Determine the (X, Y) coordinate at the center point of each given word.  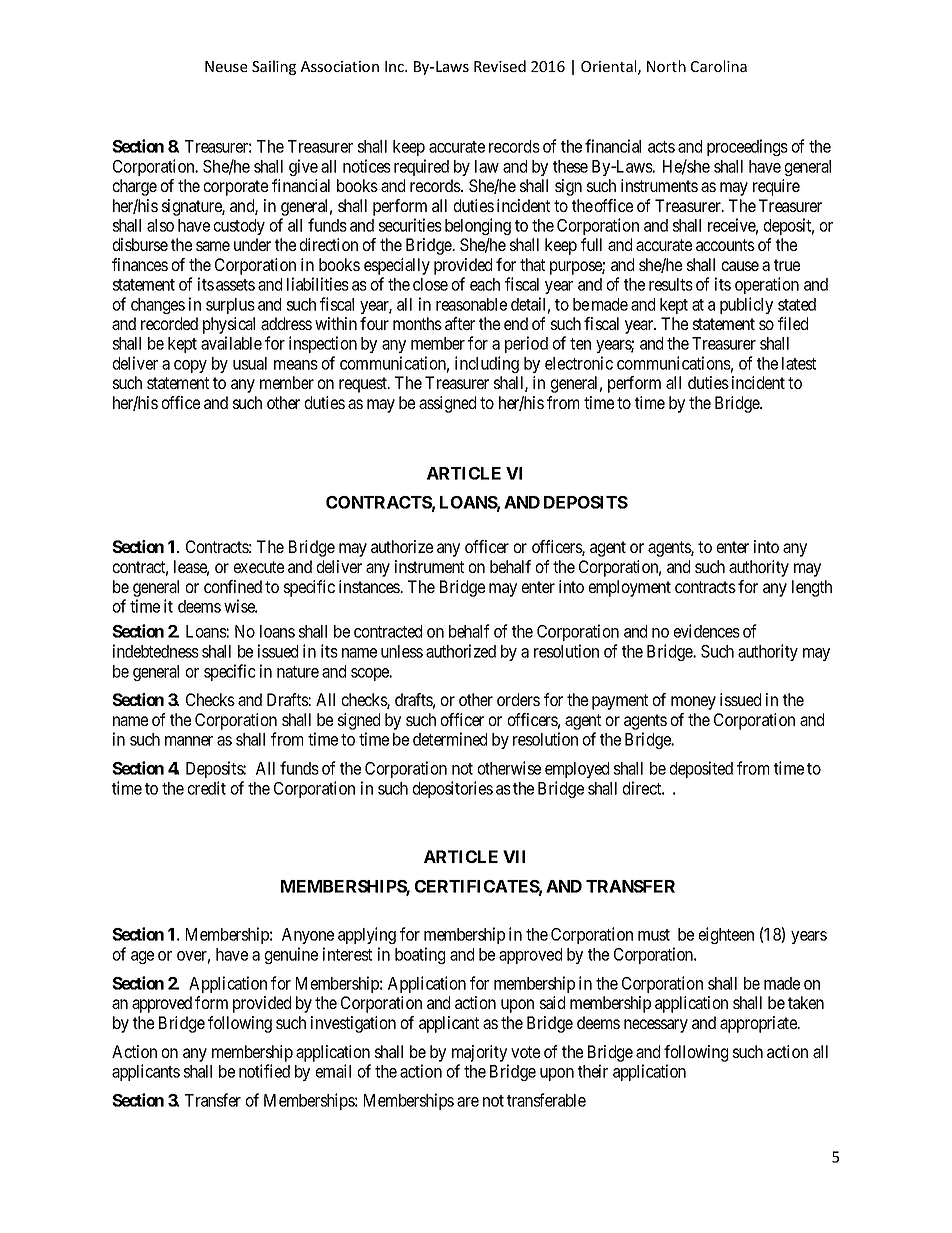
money (693, 703)
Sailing (274, 67)
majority (479, 1053)
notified (264, 1071)
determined (450, 739)
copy (190, 366)
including (487, 364)
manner (189, 741)
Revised (500, 66)
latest (799, 363)
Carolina (719, 66)
